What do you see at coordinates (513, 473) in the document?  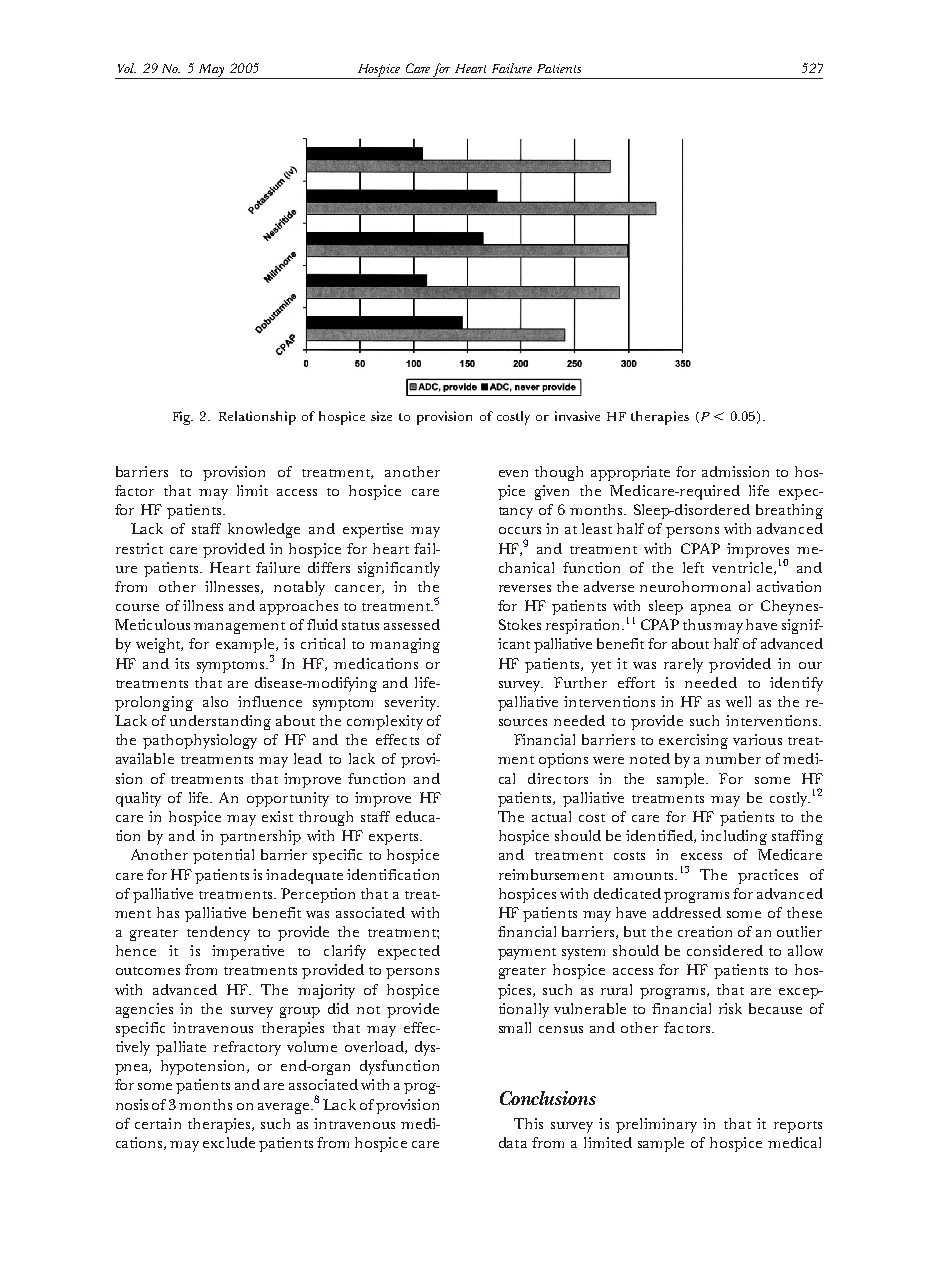 I see `even` at bounding box center [513, 473].
